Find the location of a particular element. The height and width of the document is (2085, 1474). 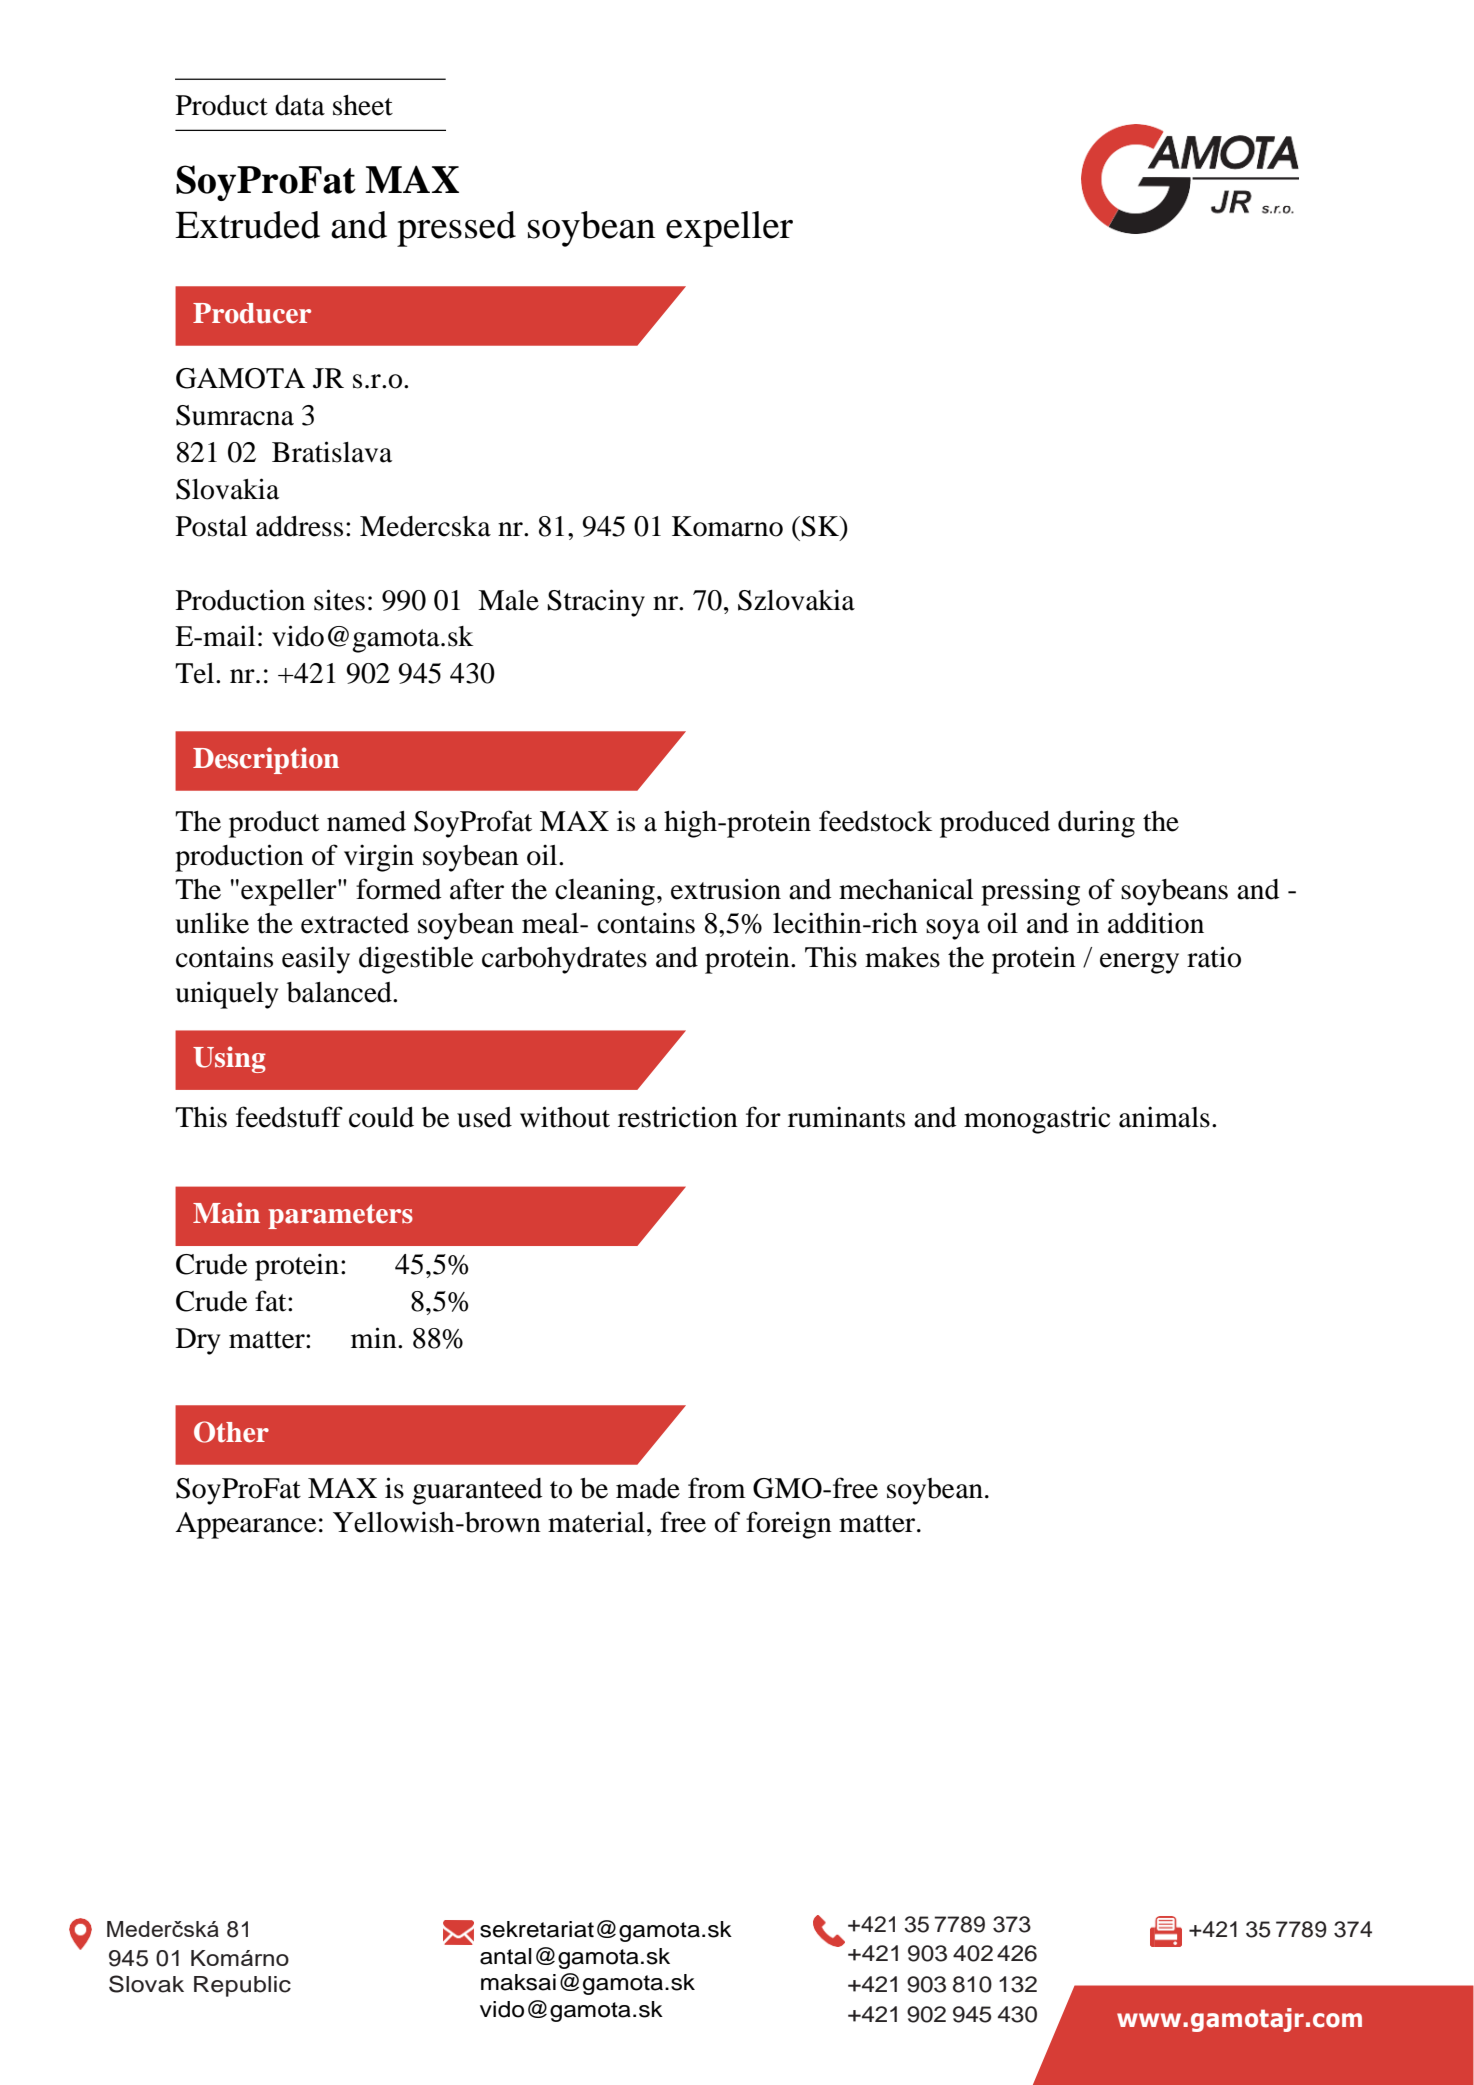

data is located at coordinates (300, 105).
